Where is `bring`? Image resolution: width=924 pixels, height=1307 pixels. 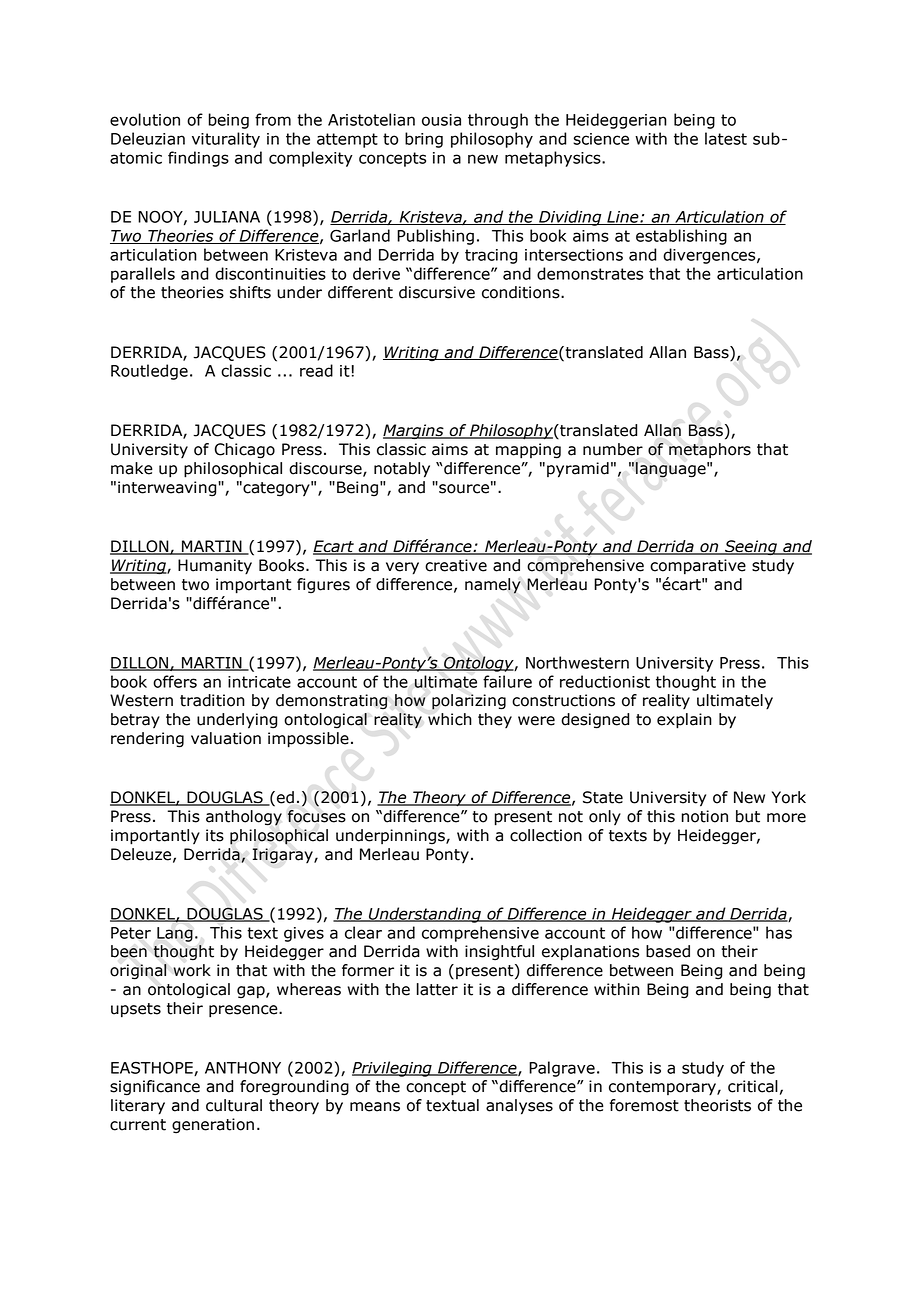 bring is located at coordinates (424, 140).
